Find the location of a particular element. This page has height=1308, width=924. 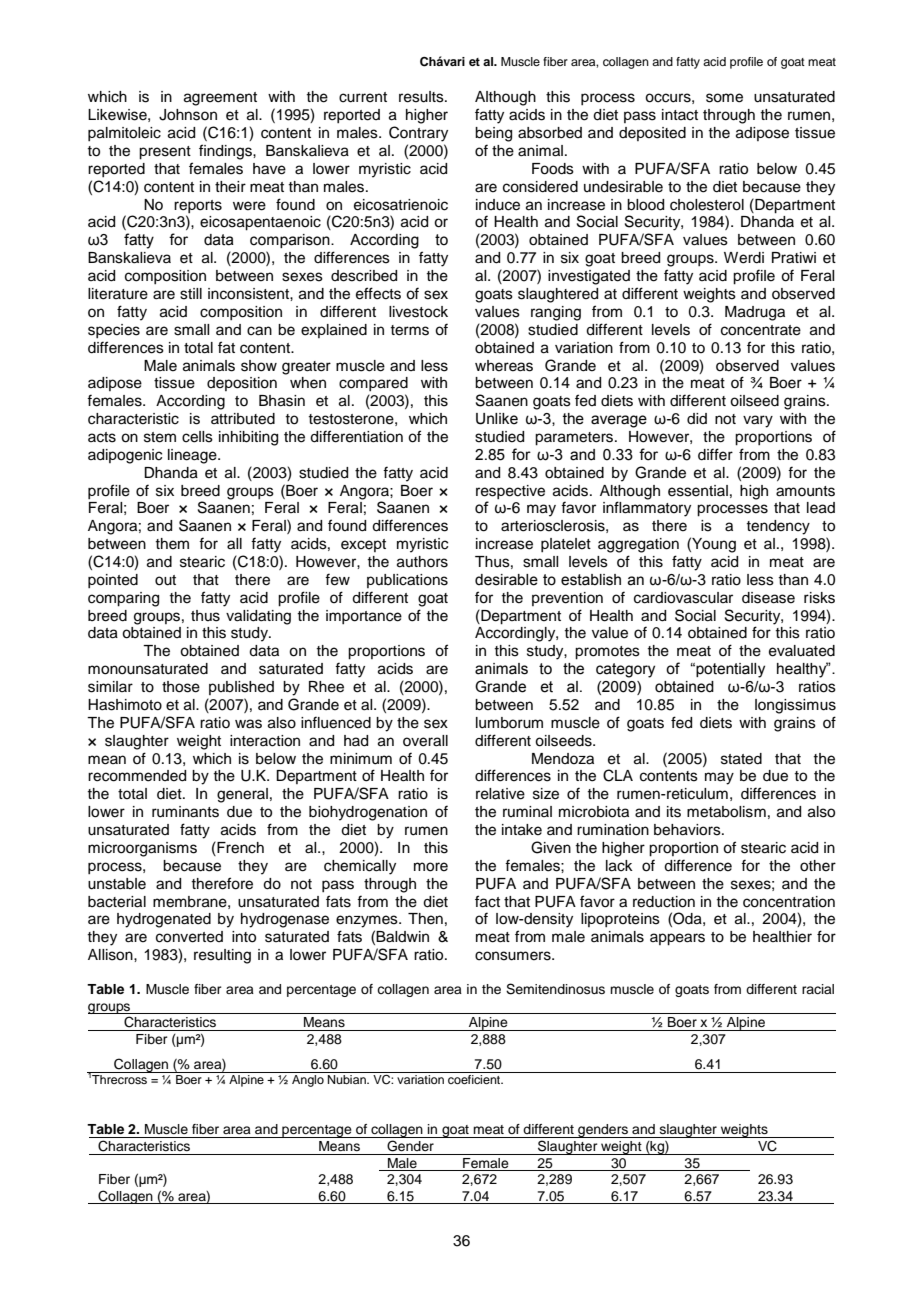

consumers is located at coordinates (514, 956).
